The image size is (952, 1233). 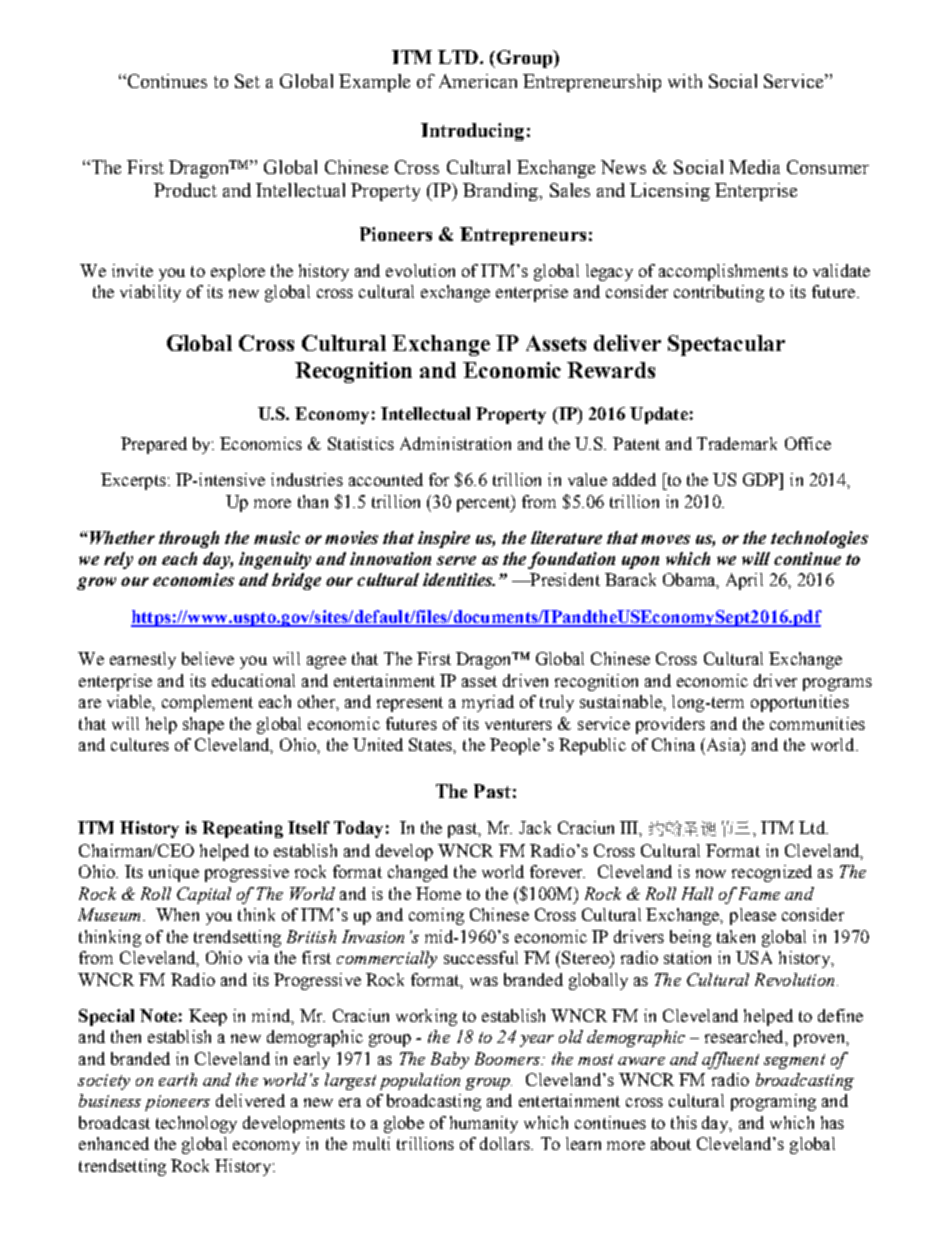 What do you see at coordinates (737, 443) in the screenshot?
I see `Trademark` at bounding box center [737, 443].
